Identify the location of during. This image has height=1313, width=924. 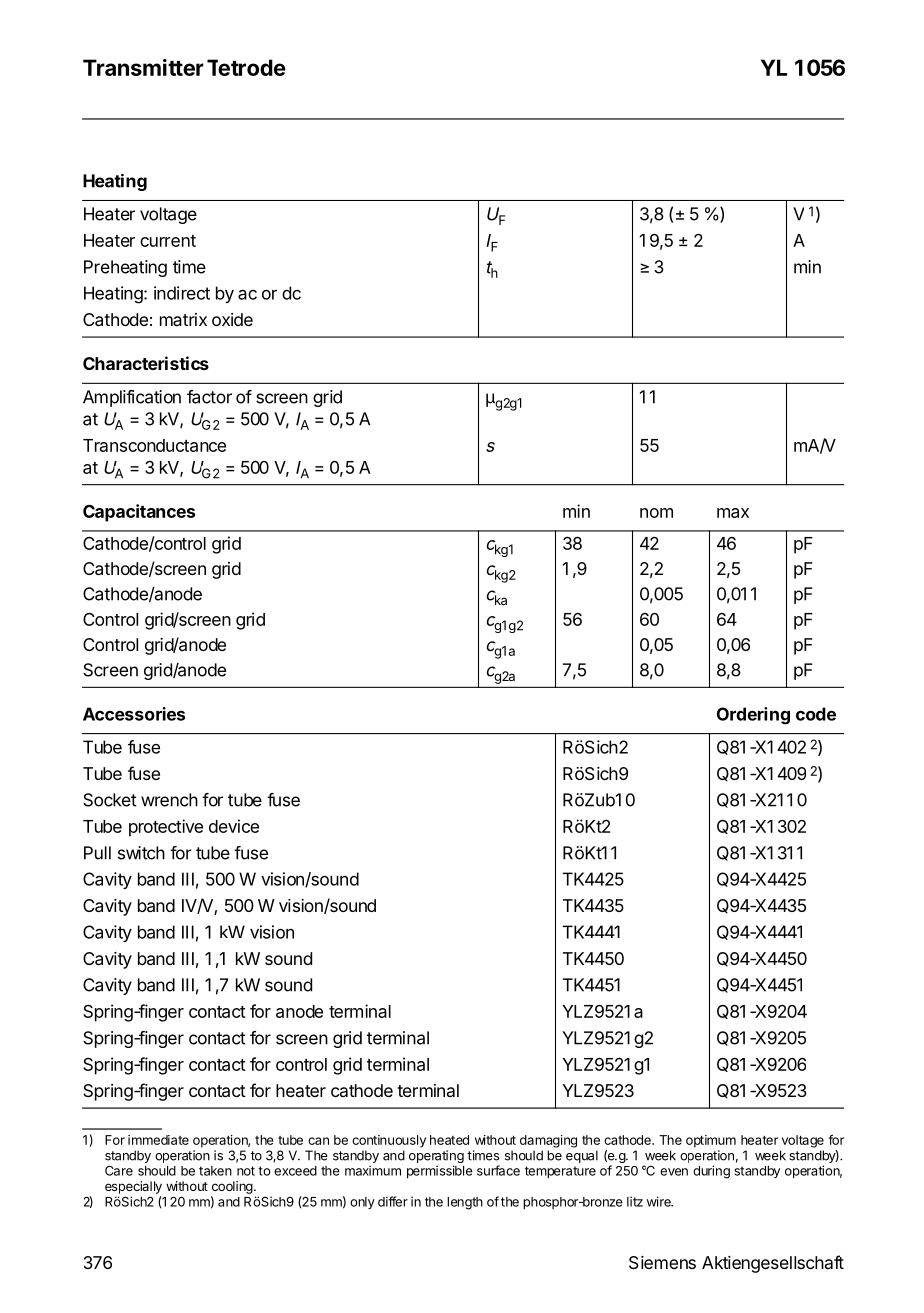
(711, 1172).
